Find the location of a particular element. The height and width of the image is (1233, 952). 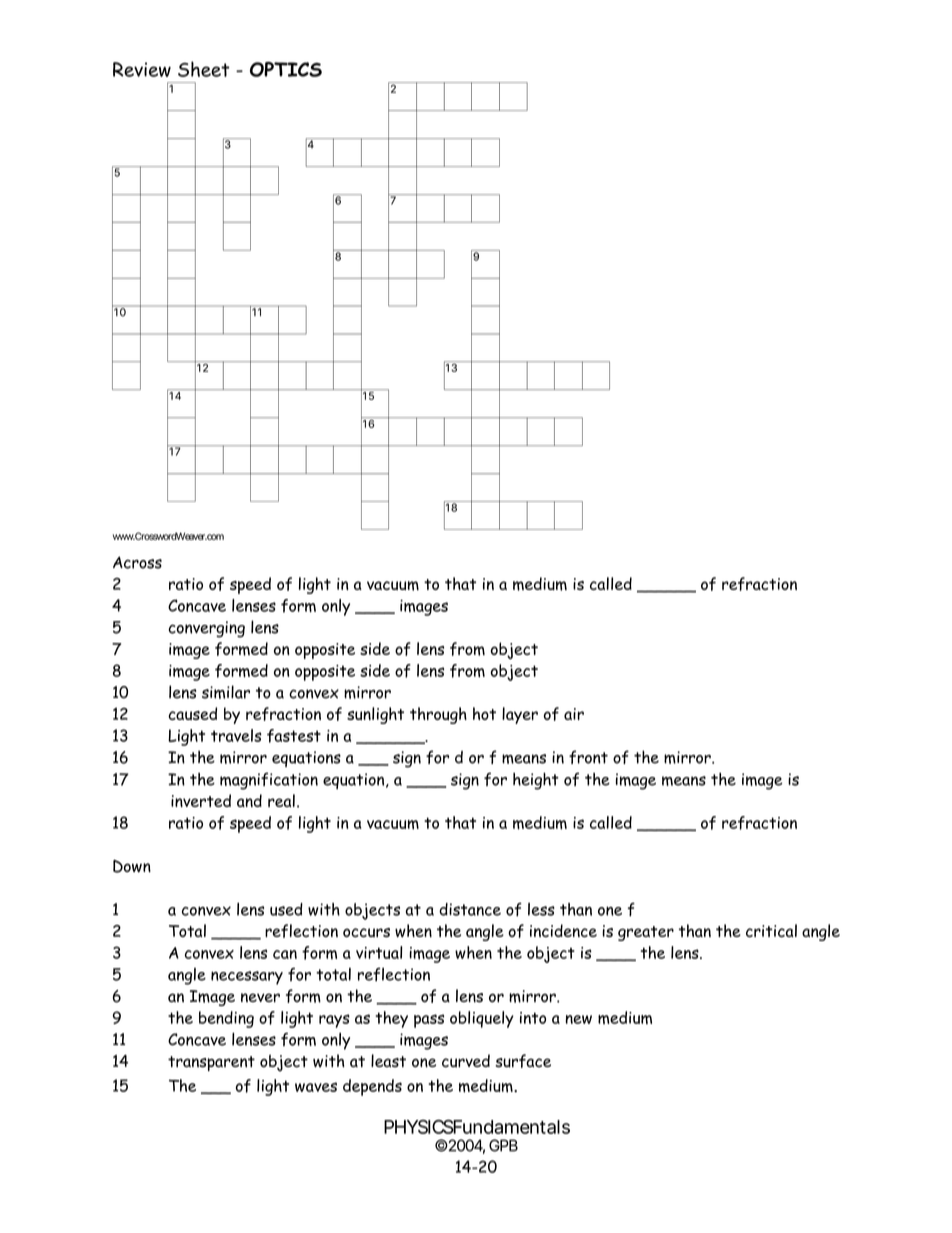

curved is located at coordinates (466, 1061).
